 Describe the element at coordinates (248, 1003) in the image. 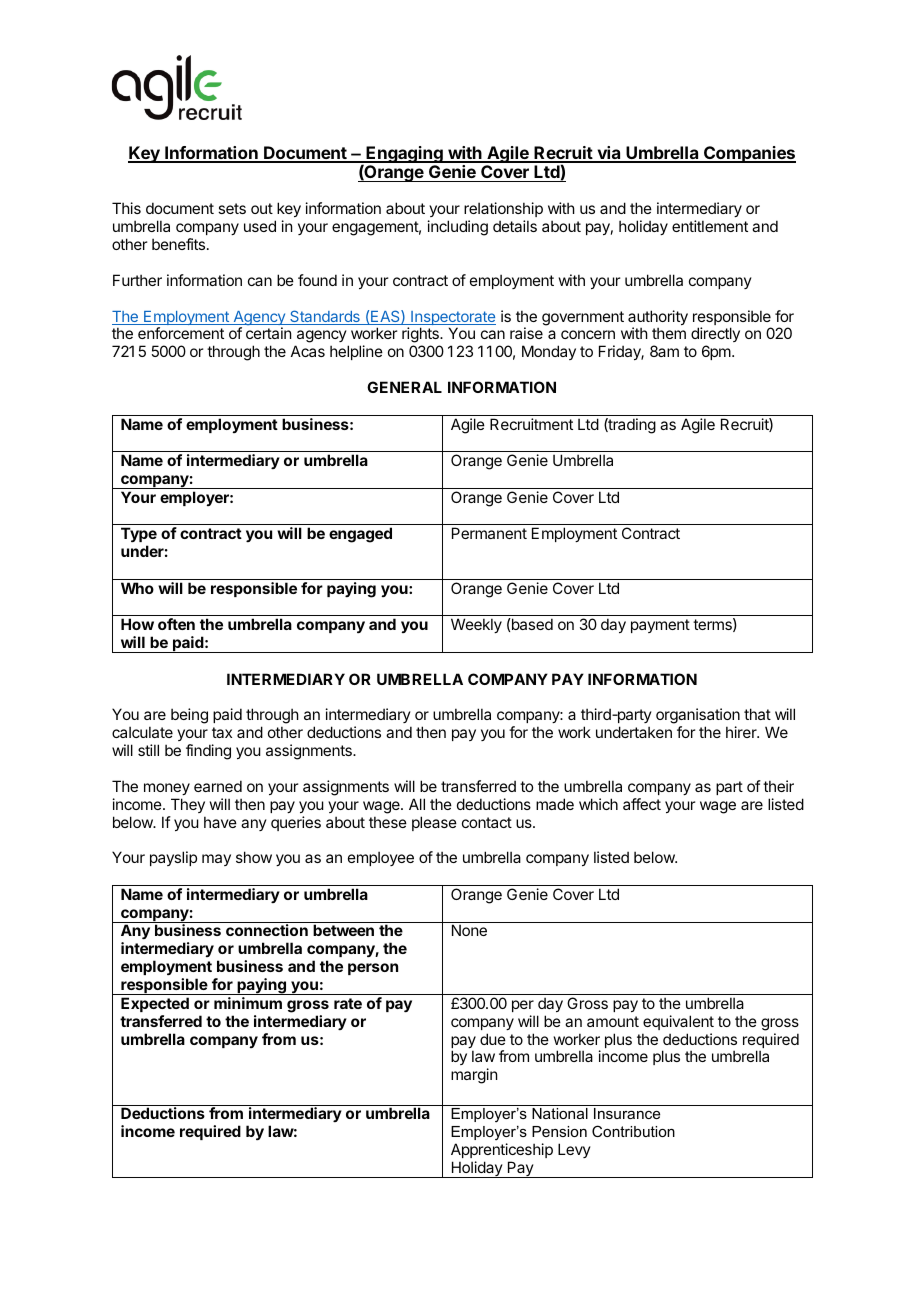

I see `minimum` at that location.
